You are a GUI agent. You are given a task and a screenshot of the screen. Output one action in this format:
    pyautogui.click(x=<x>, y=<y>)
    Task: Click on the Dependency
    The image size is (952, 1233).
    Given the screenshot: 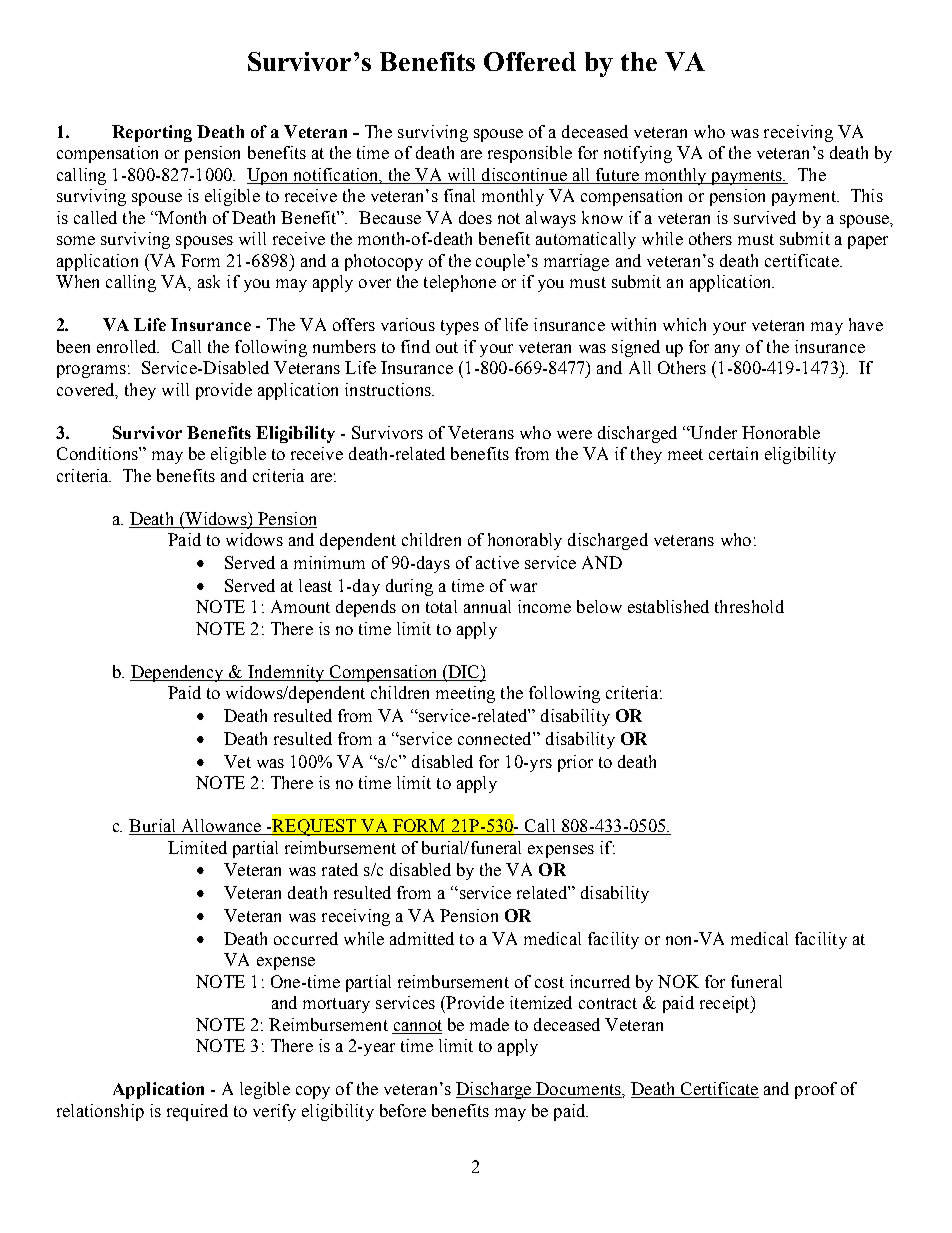 What is the action you would take?
    pyautogui.click(x=178, y=673)
